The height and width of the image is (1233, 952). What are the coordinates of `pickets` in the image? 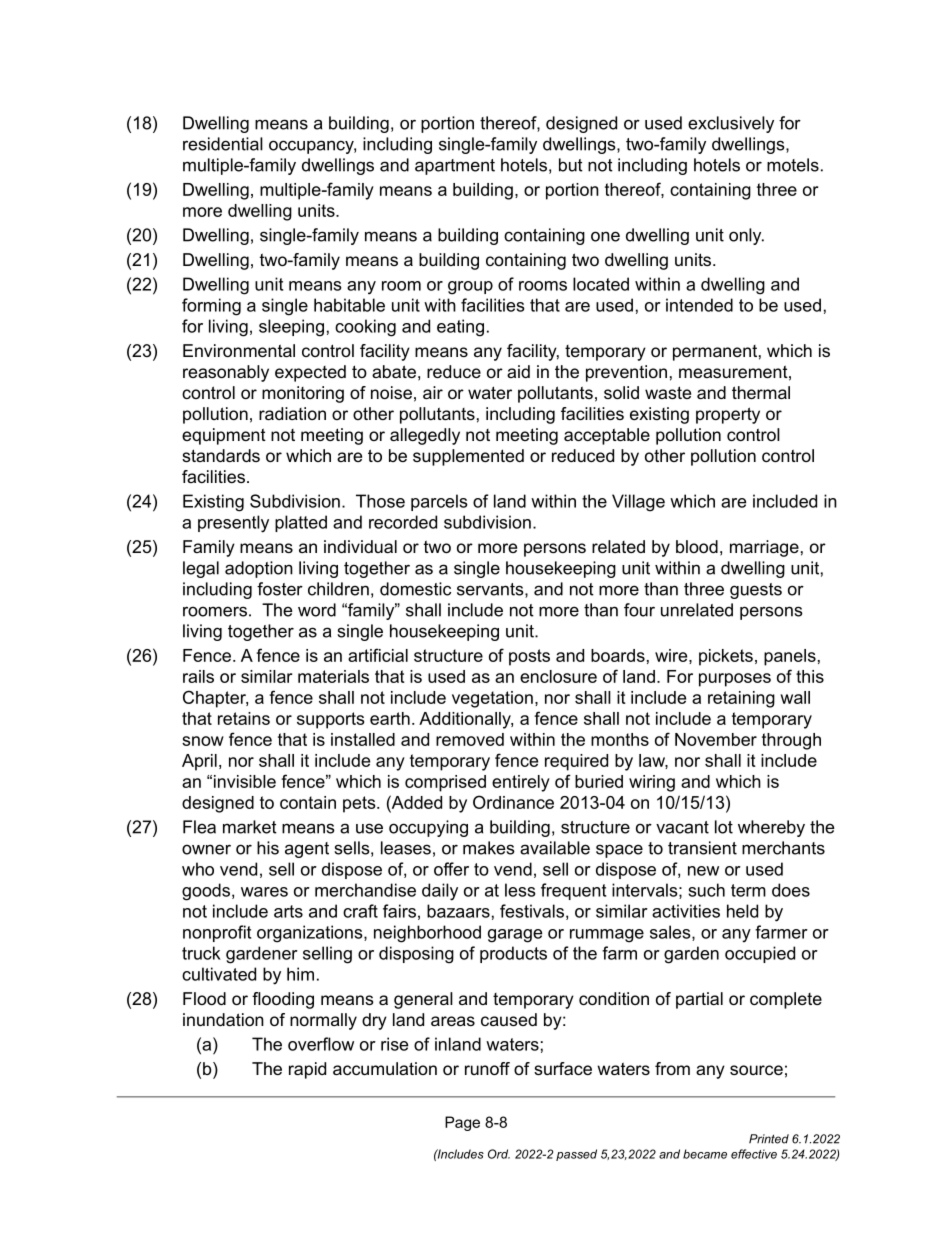 It's located at (726, 657).
